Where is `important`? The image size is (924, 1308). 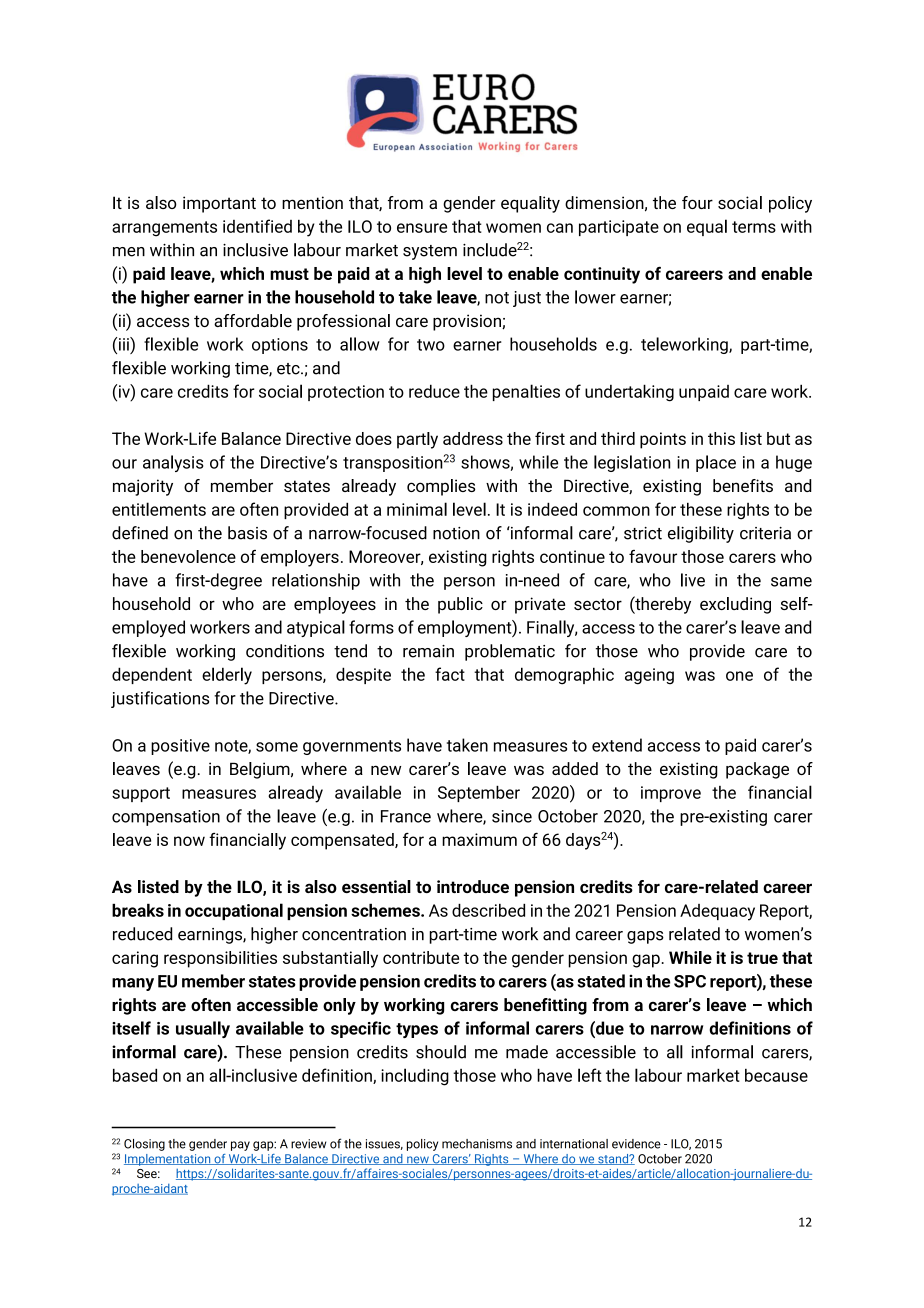 important is located at coordinates (219, 204).
